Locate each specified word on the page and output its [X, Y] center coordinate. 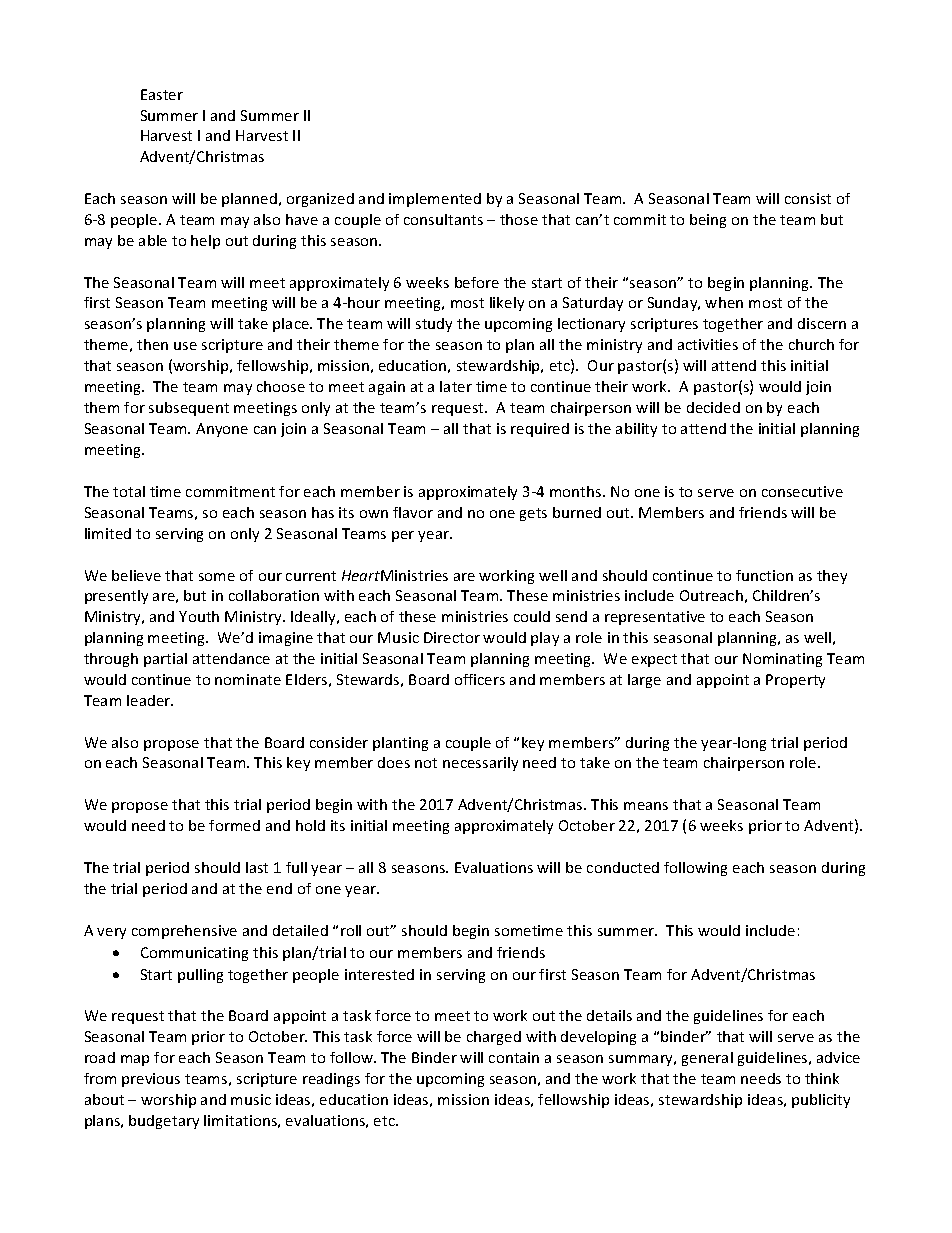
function [764, 575]
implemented [435, 200]
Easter [162, 94]
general [707, 1059]
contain [514, 1057]
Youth [199, 616]
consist [808, 198]
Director [452, 637]
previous [151, 1080]
